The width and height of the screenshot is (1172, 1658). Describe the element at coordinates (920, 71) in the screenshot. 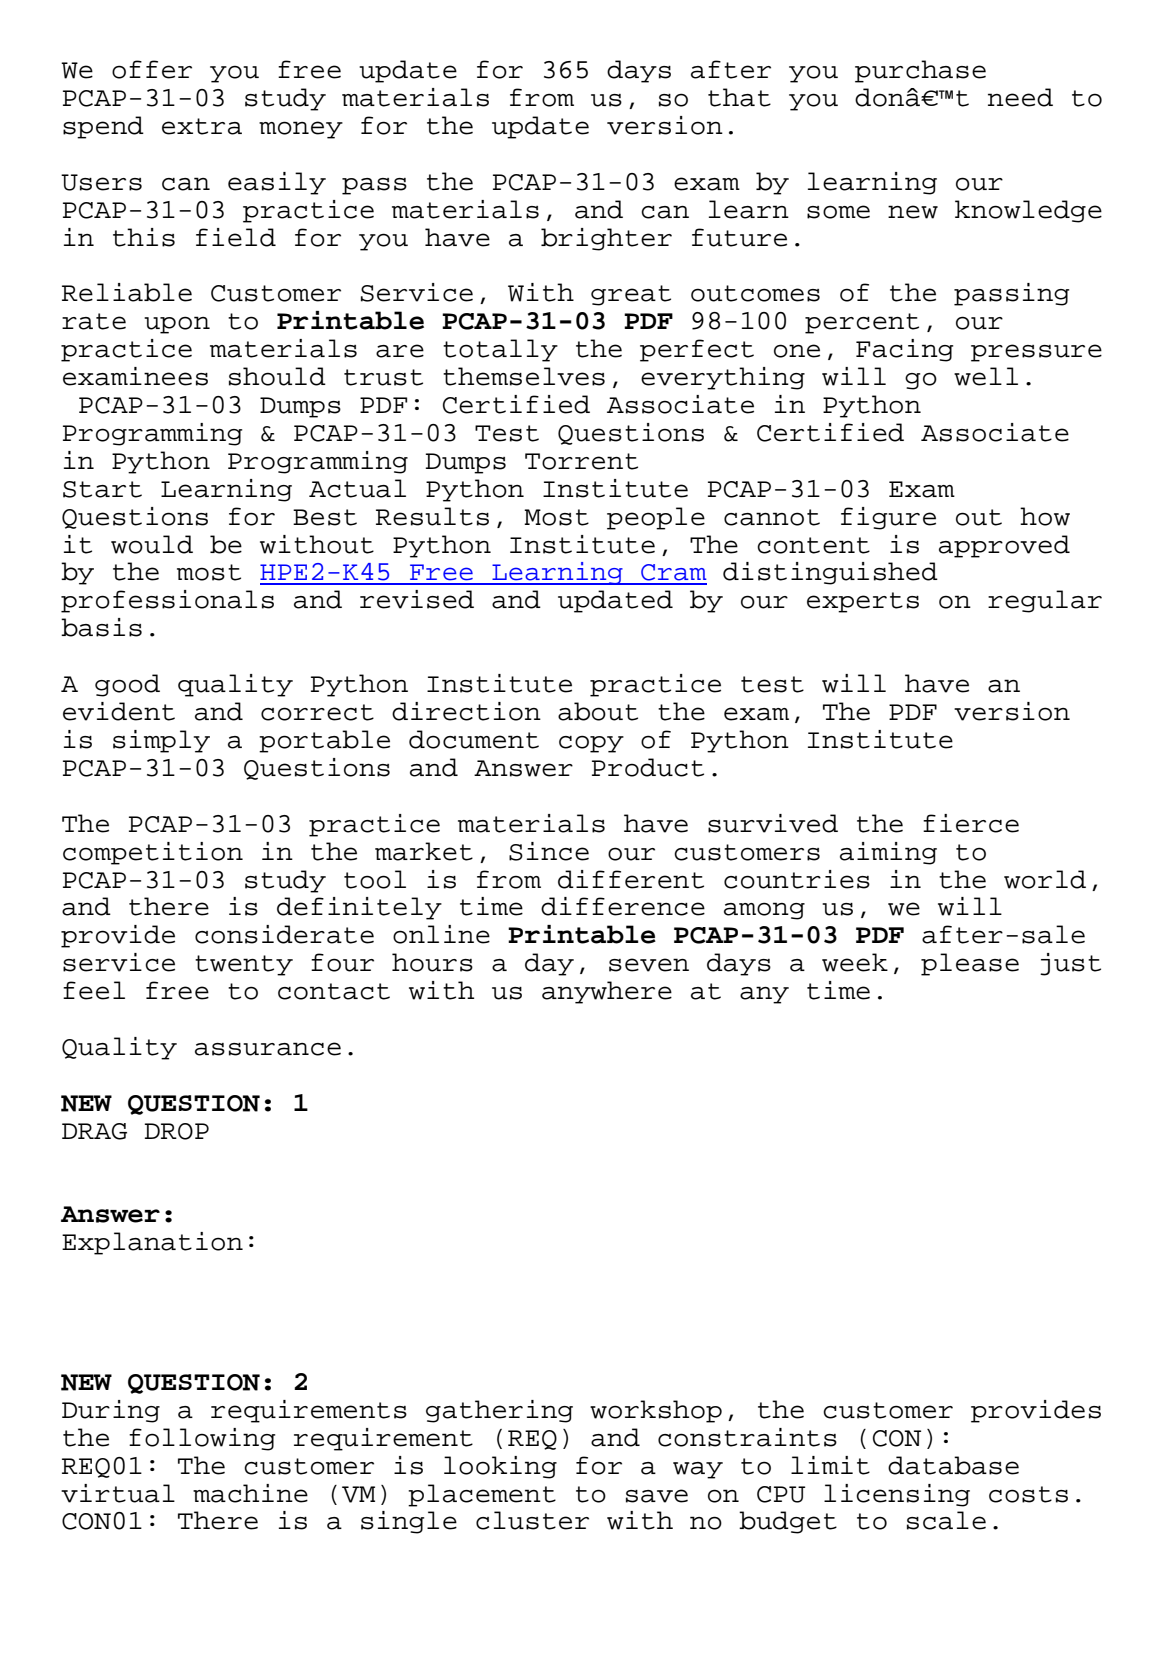

I see `purchase` at that location.
